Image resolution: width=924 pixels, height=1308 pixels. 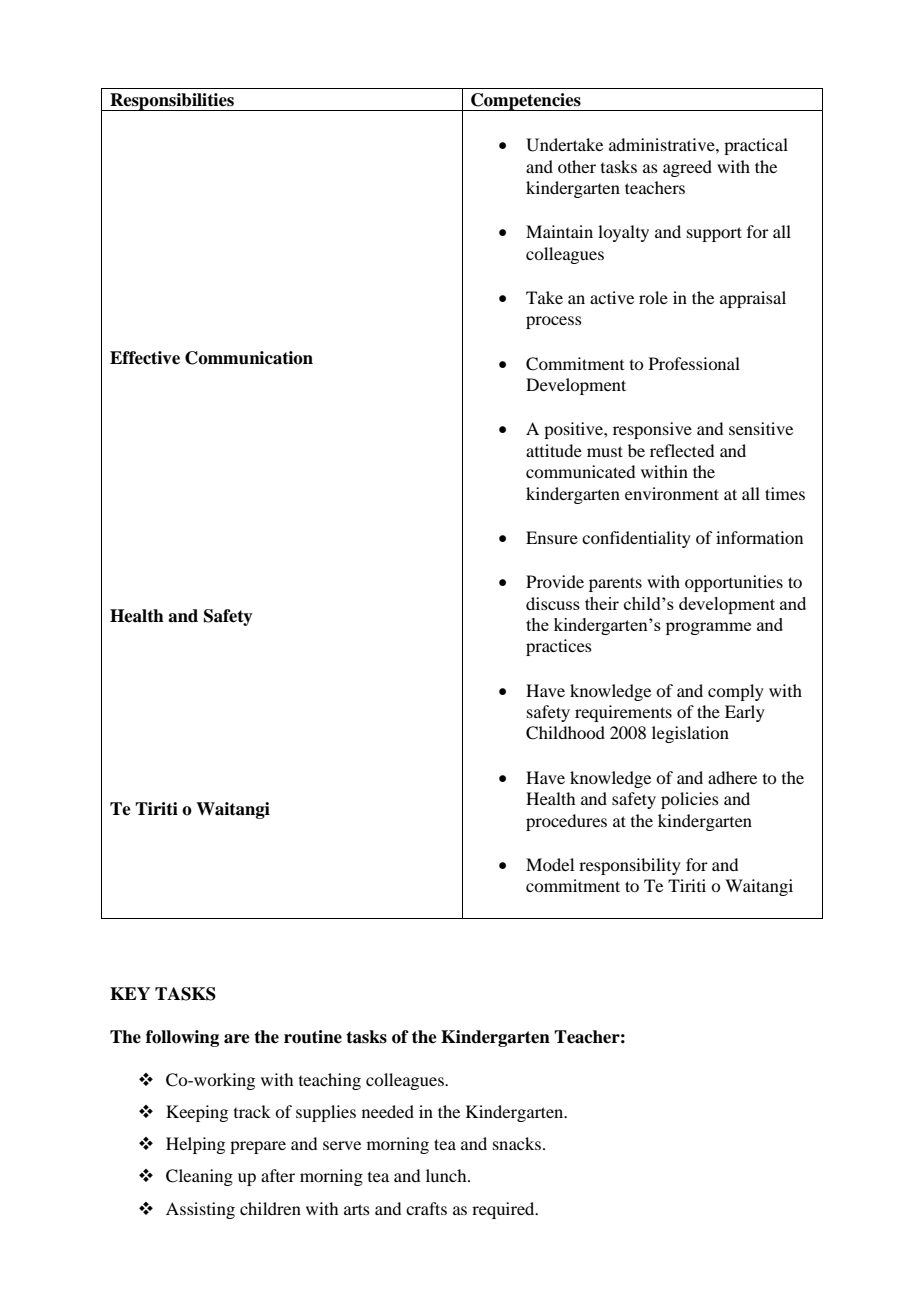 What do you see at coordinates (553, 603) in the screenshot?
I see `discuss` at bounding box center [553, 603].
